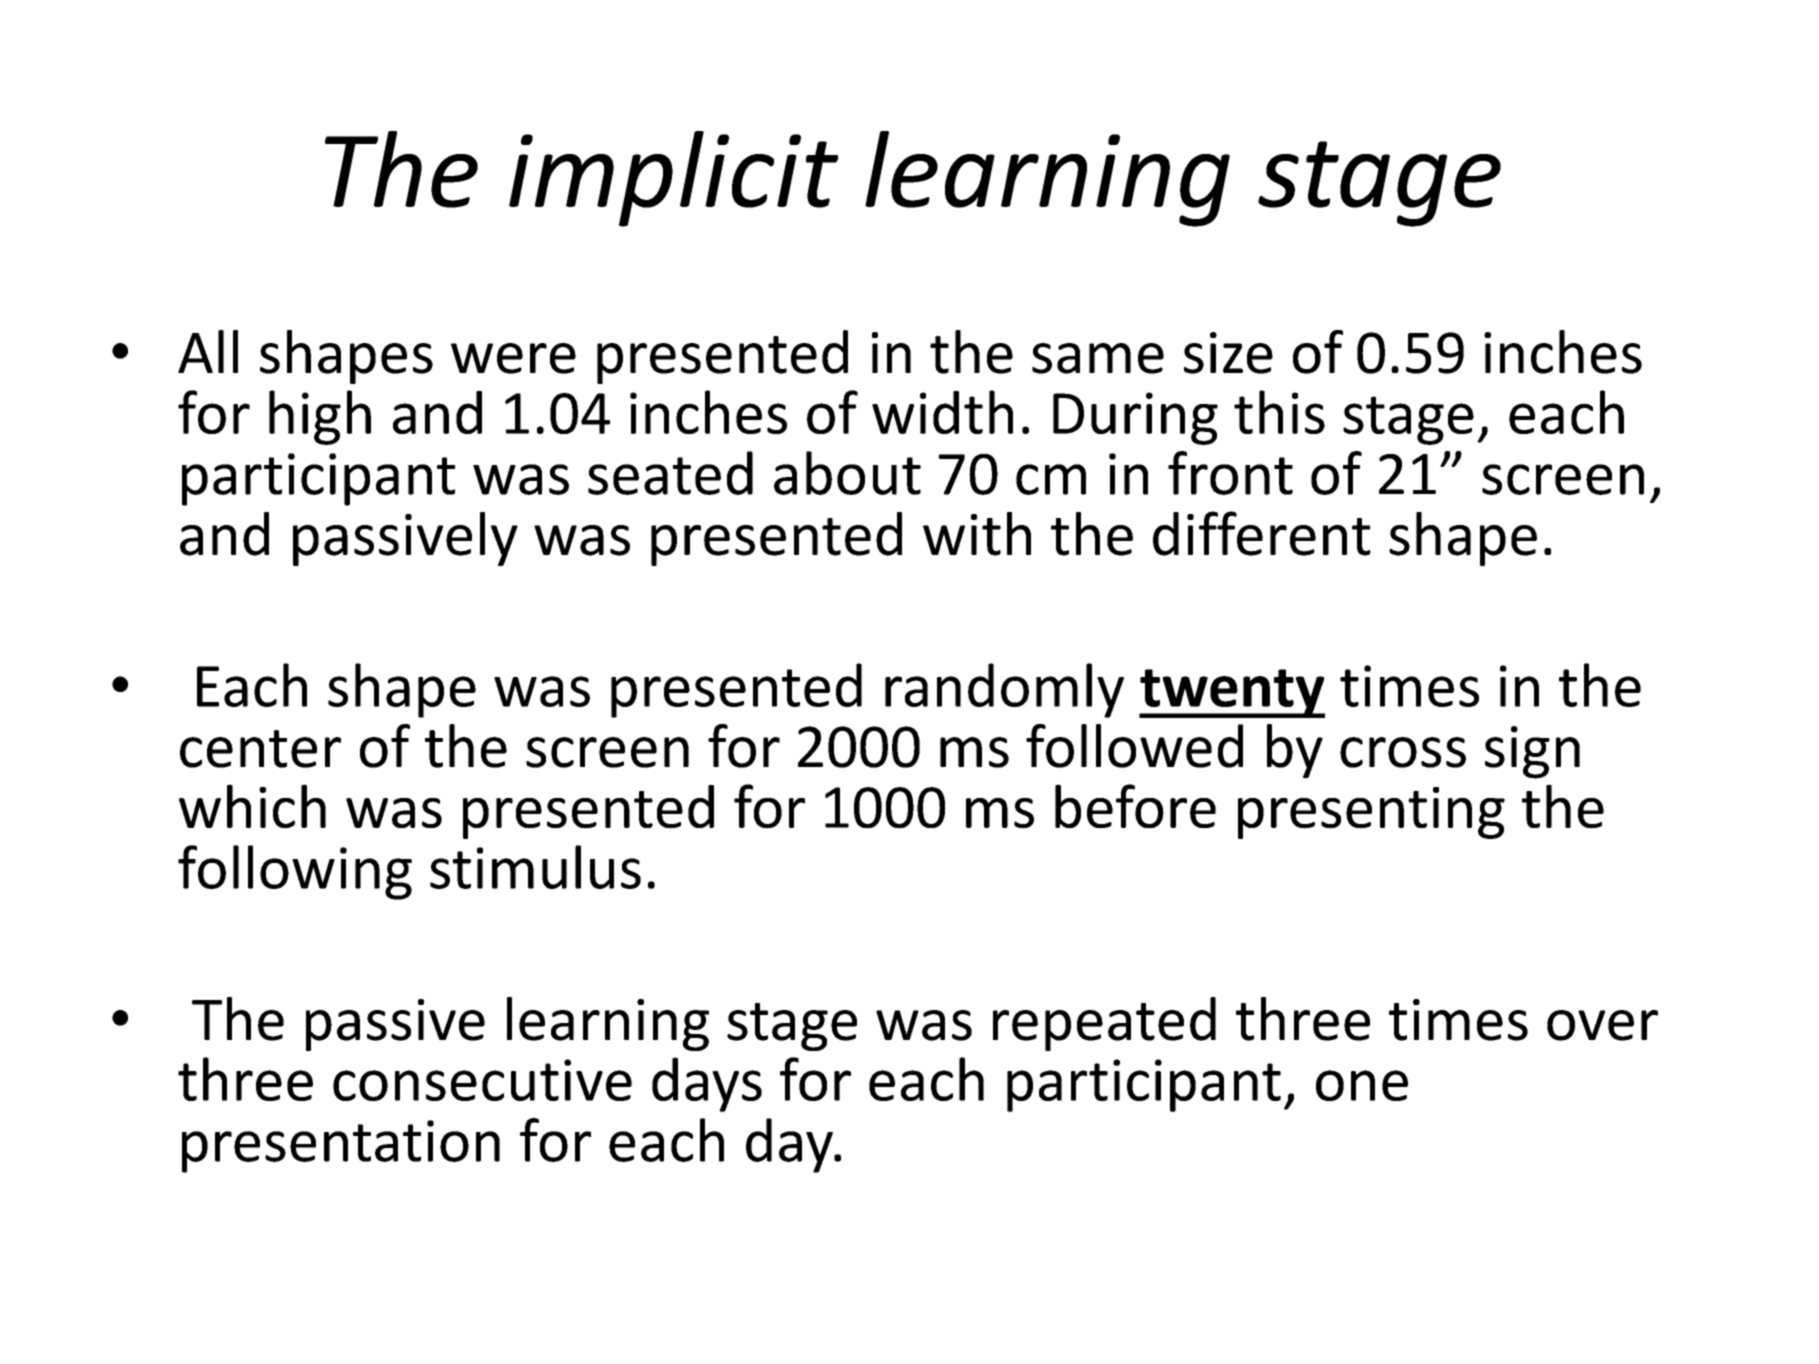 The height and width of the image is (1364, 1819). Describe the element at coordinates (1262, 533) in the image. I see `different` at that location.
